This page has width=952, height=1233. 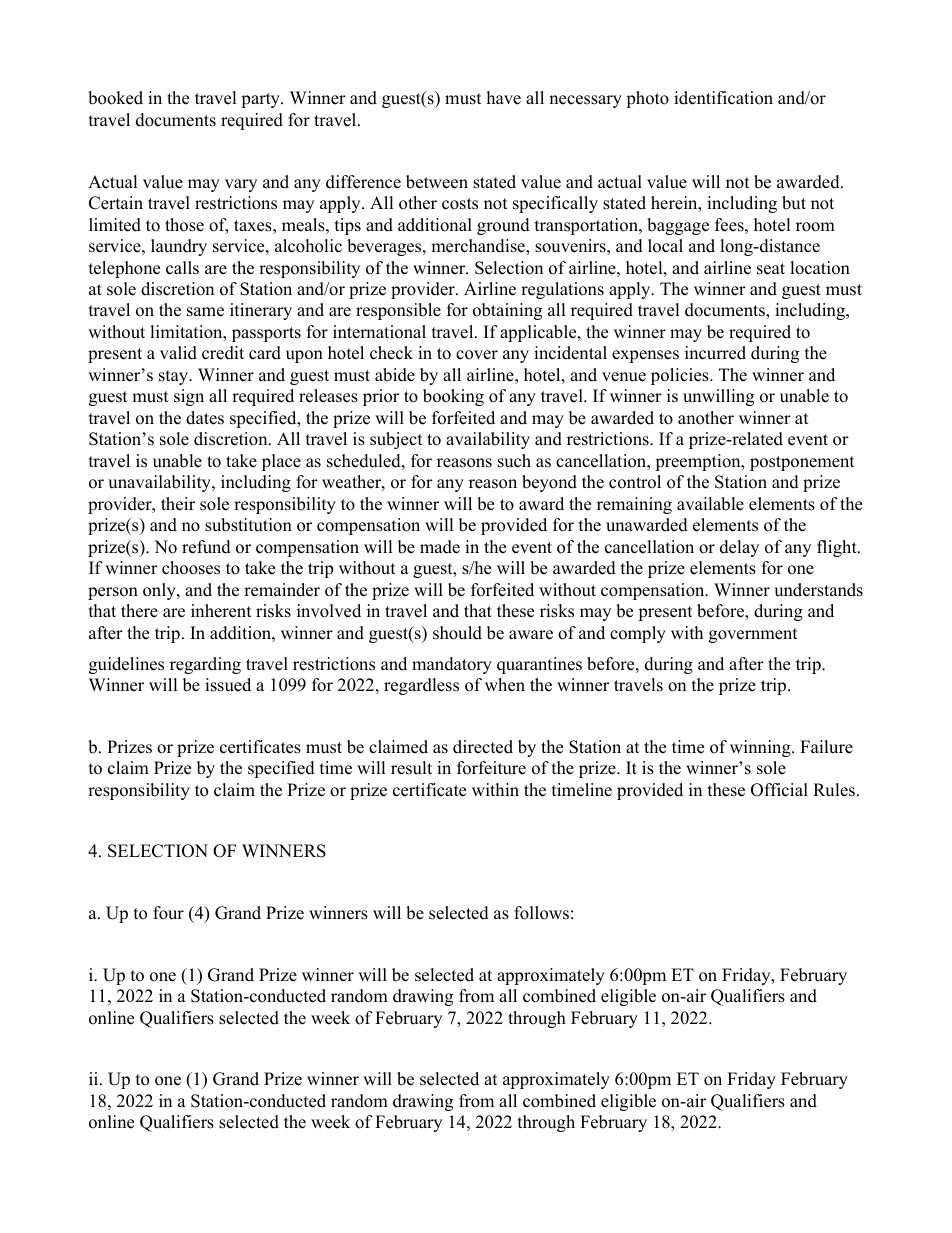 What do you see at coordinates (261, 100) in the page?
I see `party` at bounding box center [261, 100].
